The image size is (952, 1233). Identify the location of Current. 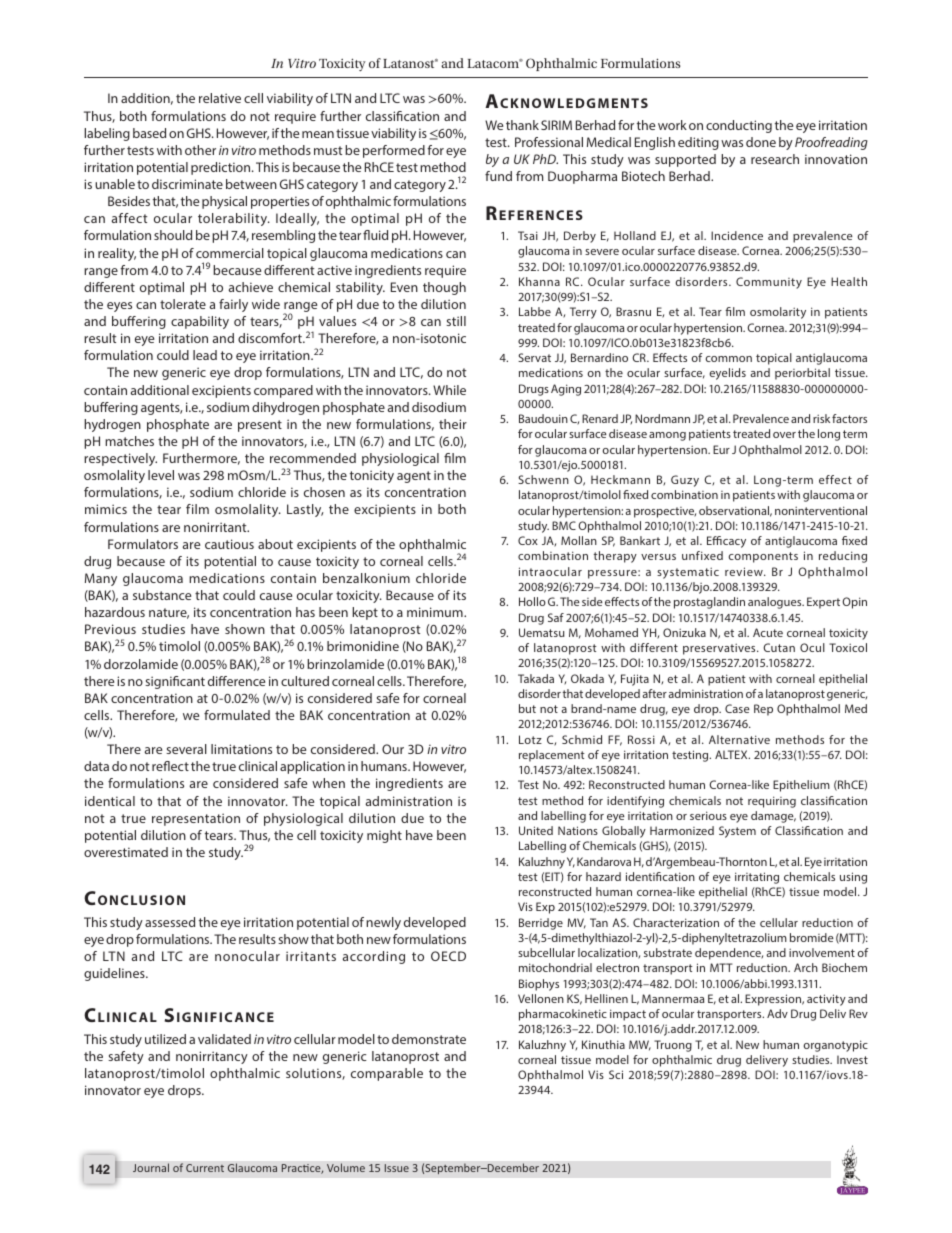
(205, 1168).
